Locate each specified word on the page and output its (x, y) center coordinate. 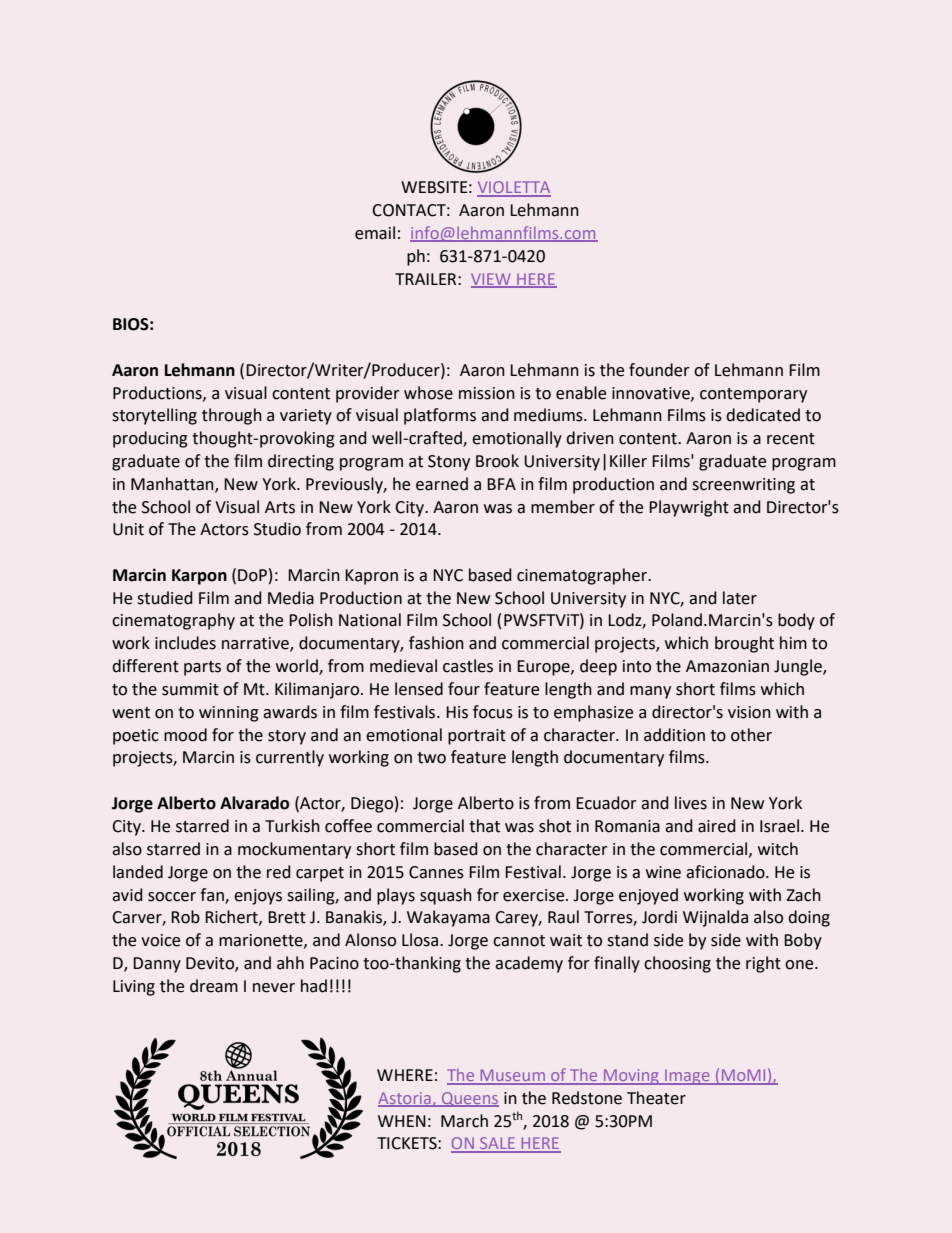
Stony (449, 463)
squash (446, 896)
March (464, 1121)
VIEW (492, 280)
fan (213, 895)
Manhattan (173, 484)
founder (659, 370)
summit (190, 689)
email (375, 233)
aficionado (726, 872)
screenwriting (743, 486)
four (464, 689)
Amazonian (727, 666)
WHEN (402, 1121)
